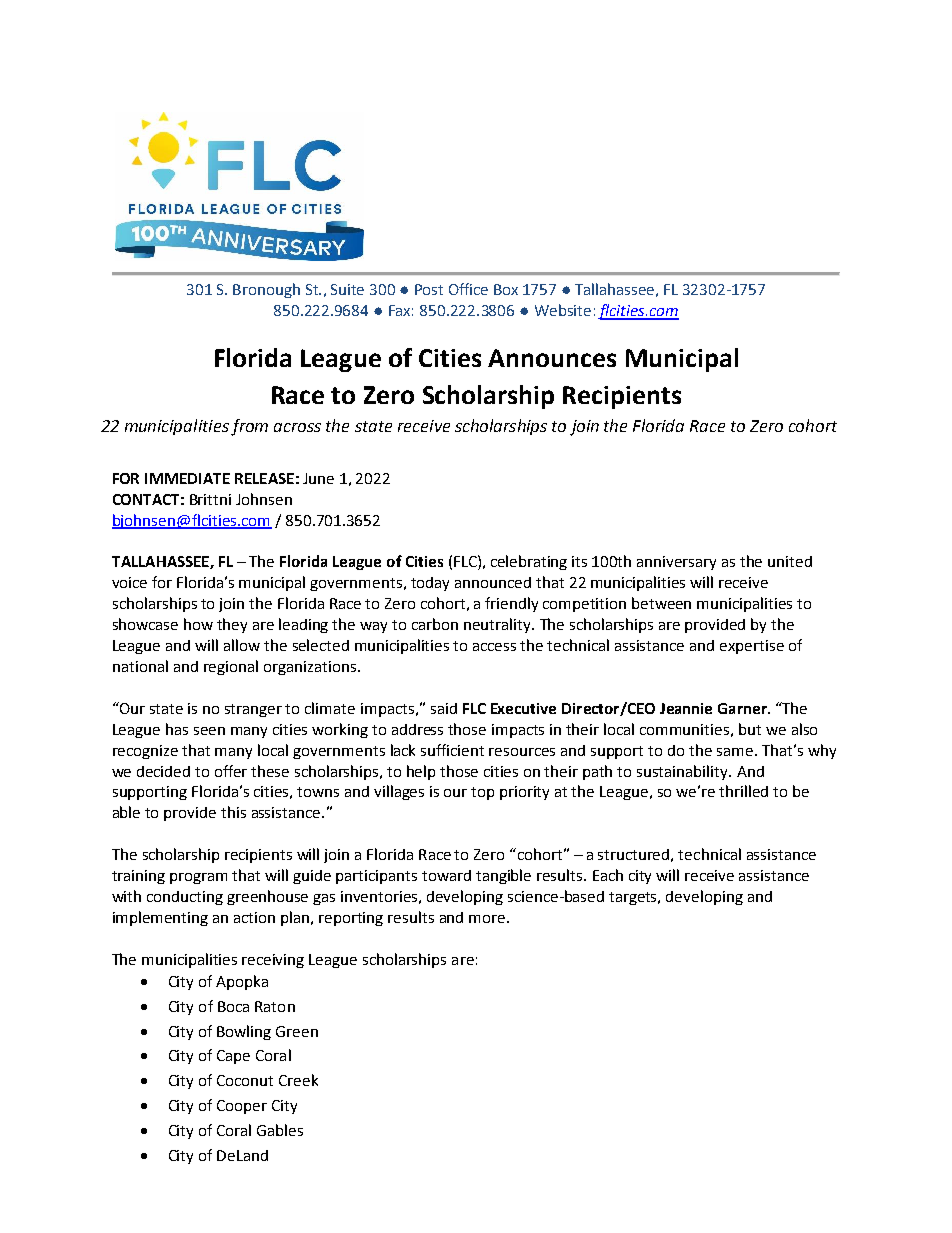  What do you see at coordinates (298, 1080) in the image?
I see `Creek` at bounding box center [298, 1080].
